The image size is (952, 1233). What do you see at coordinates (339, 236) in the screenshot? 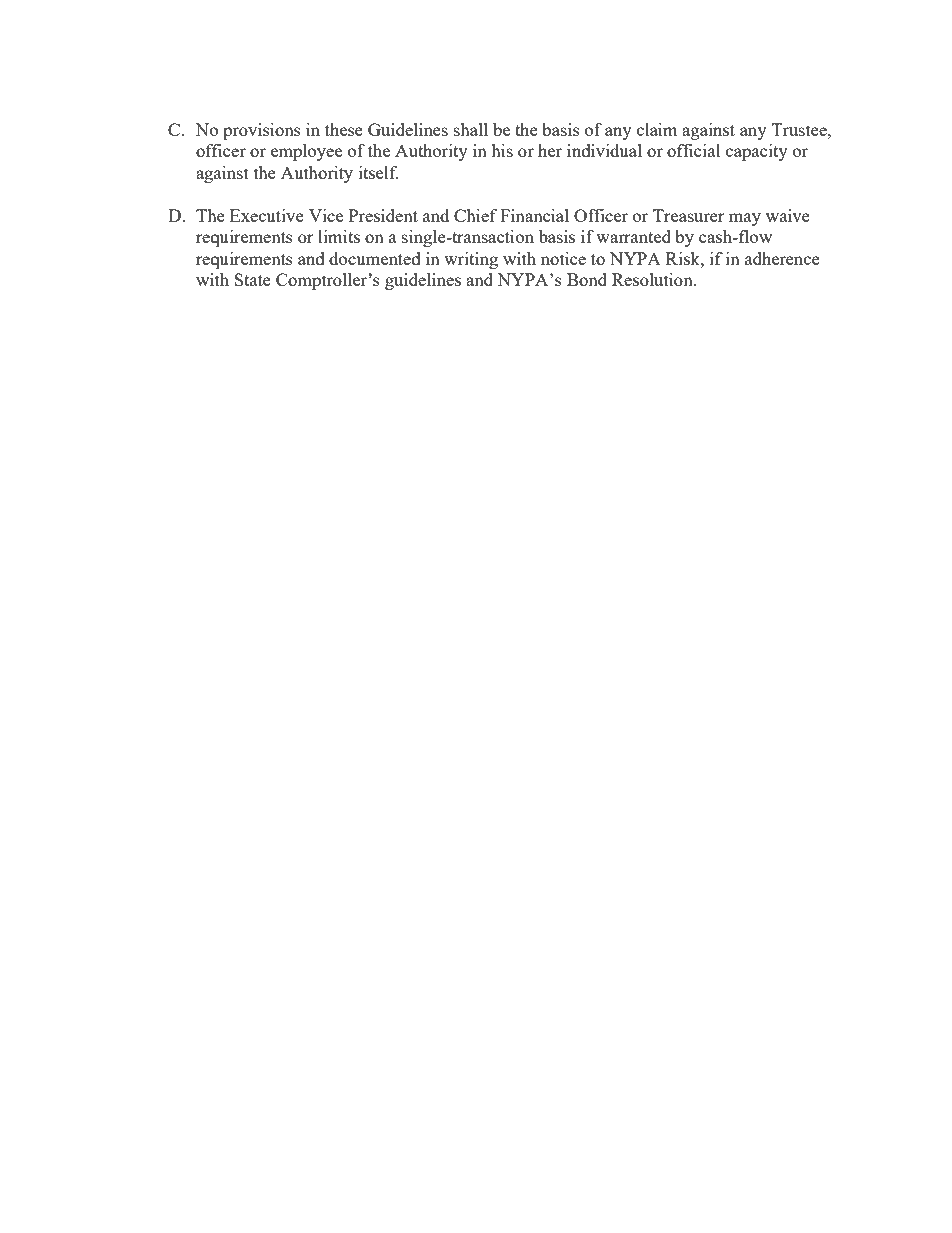
I see `limits` at bounding box center [339, 236].
